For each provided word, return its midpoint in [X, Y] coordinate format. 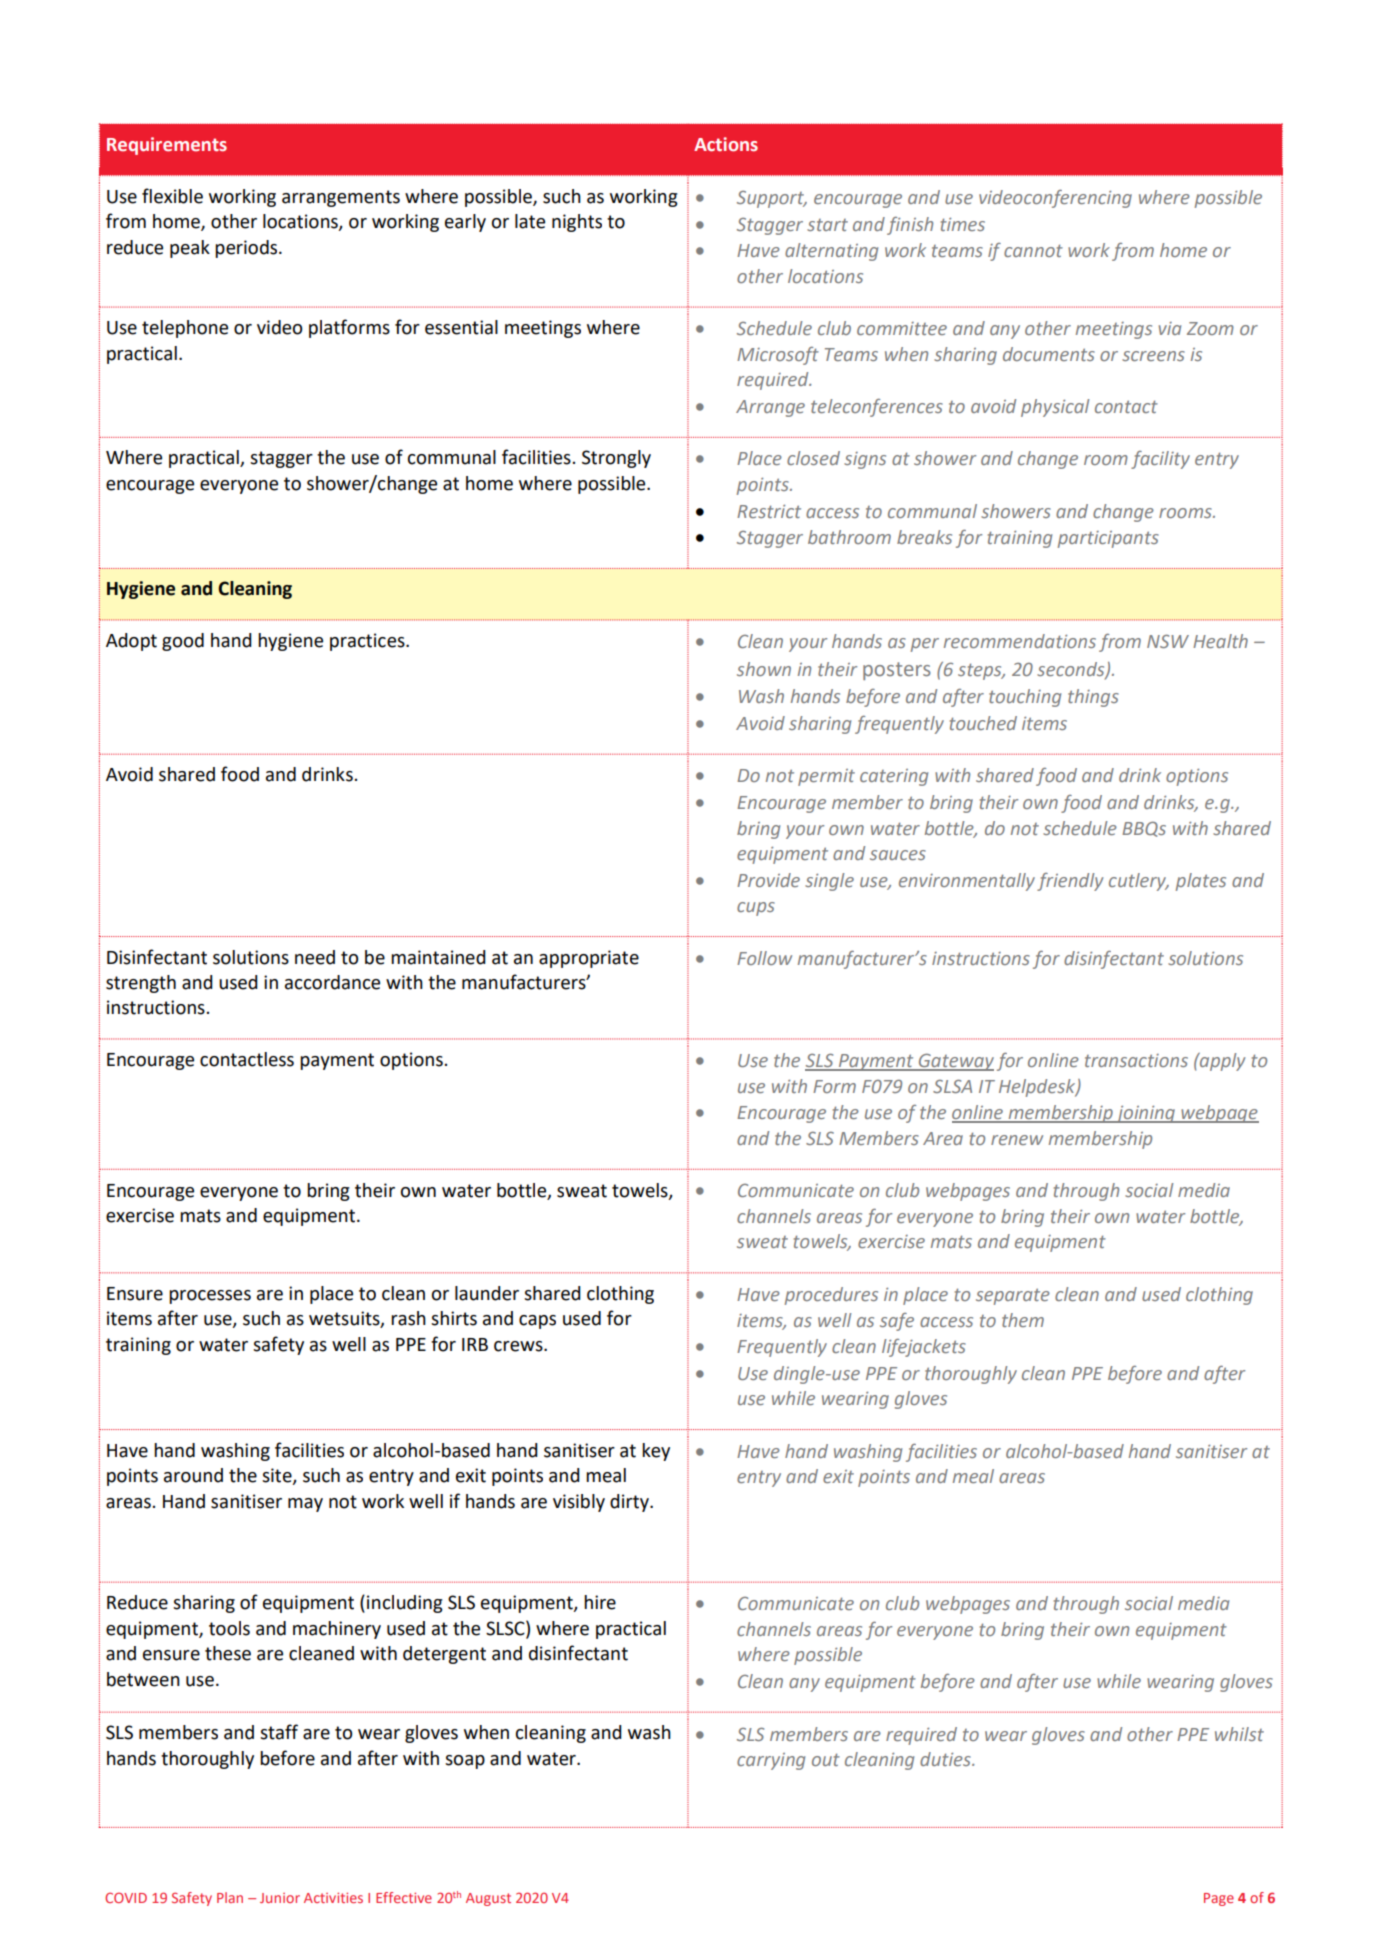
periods [247, 249]
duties [946, 1759]
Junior [280, 1898]
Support [771, 199]
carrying [771, 1761]
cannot [1033, 250]
